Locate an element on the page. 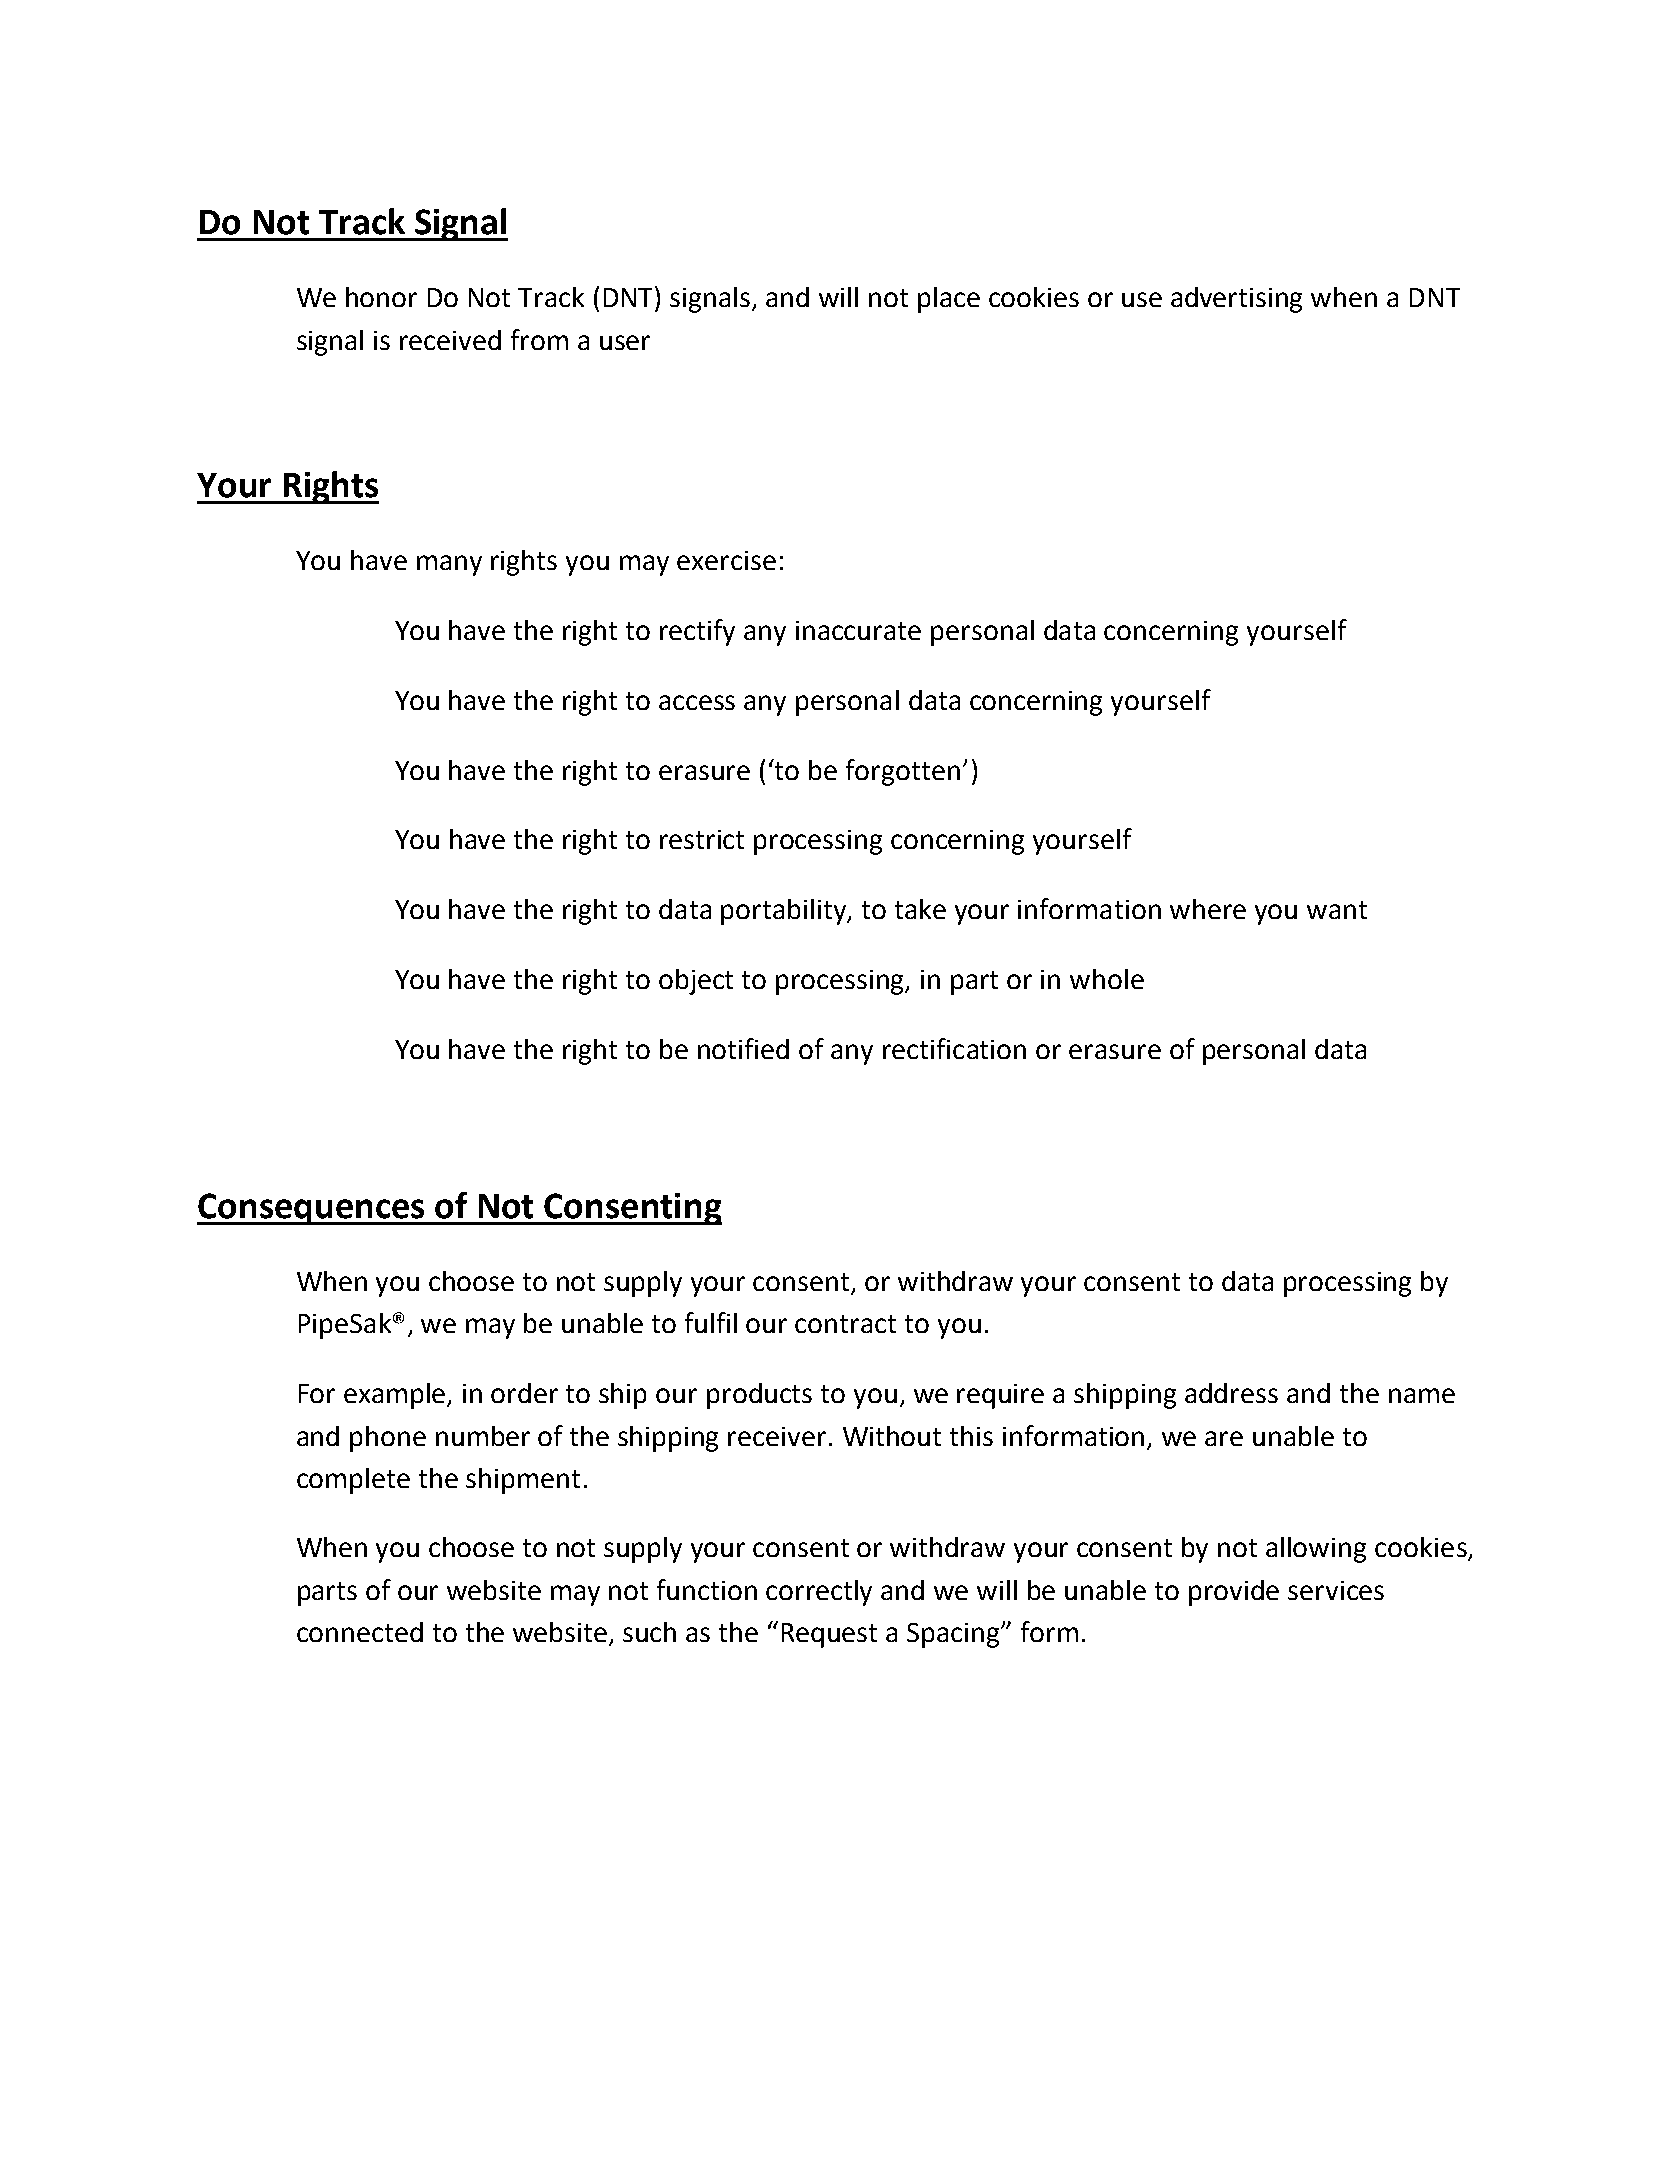 The width and height of the image is (1677, 2171). Consequences is located at coordinates (312, 1209).
